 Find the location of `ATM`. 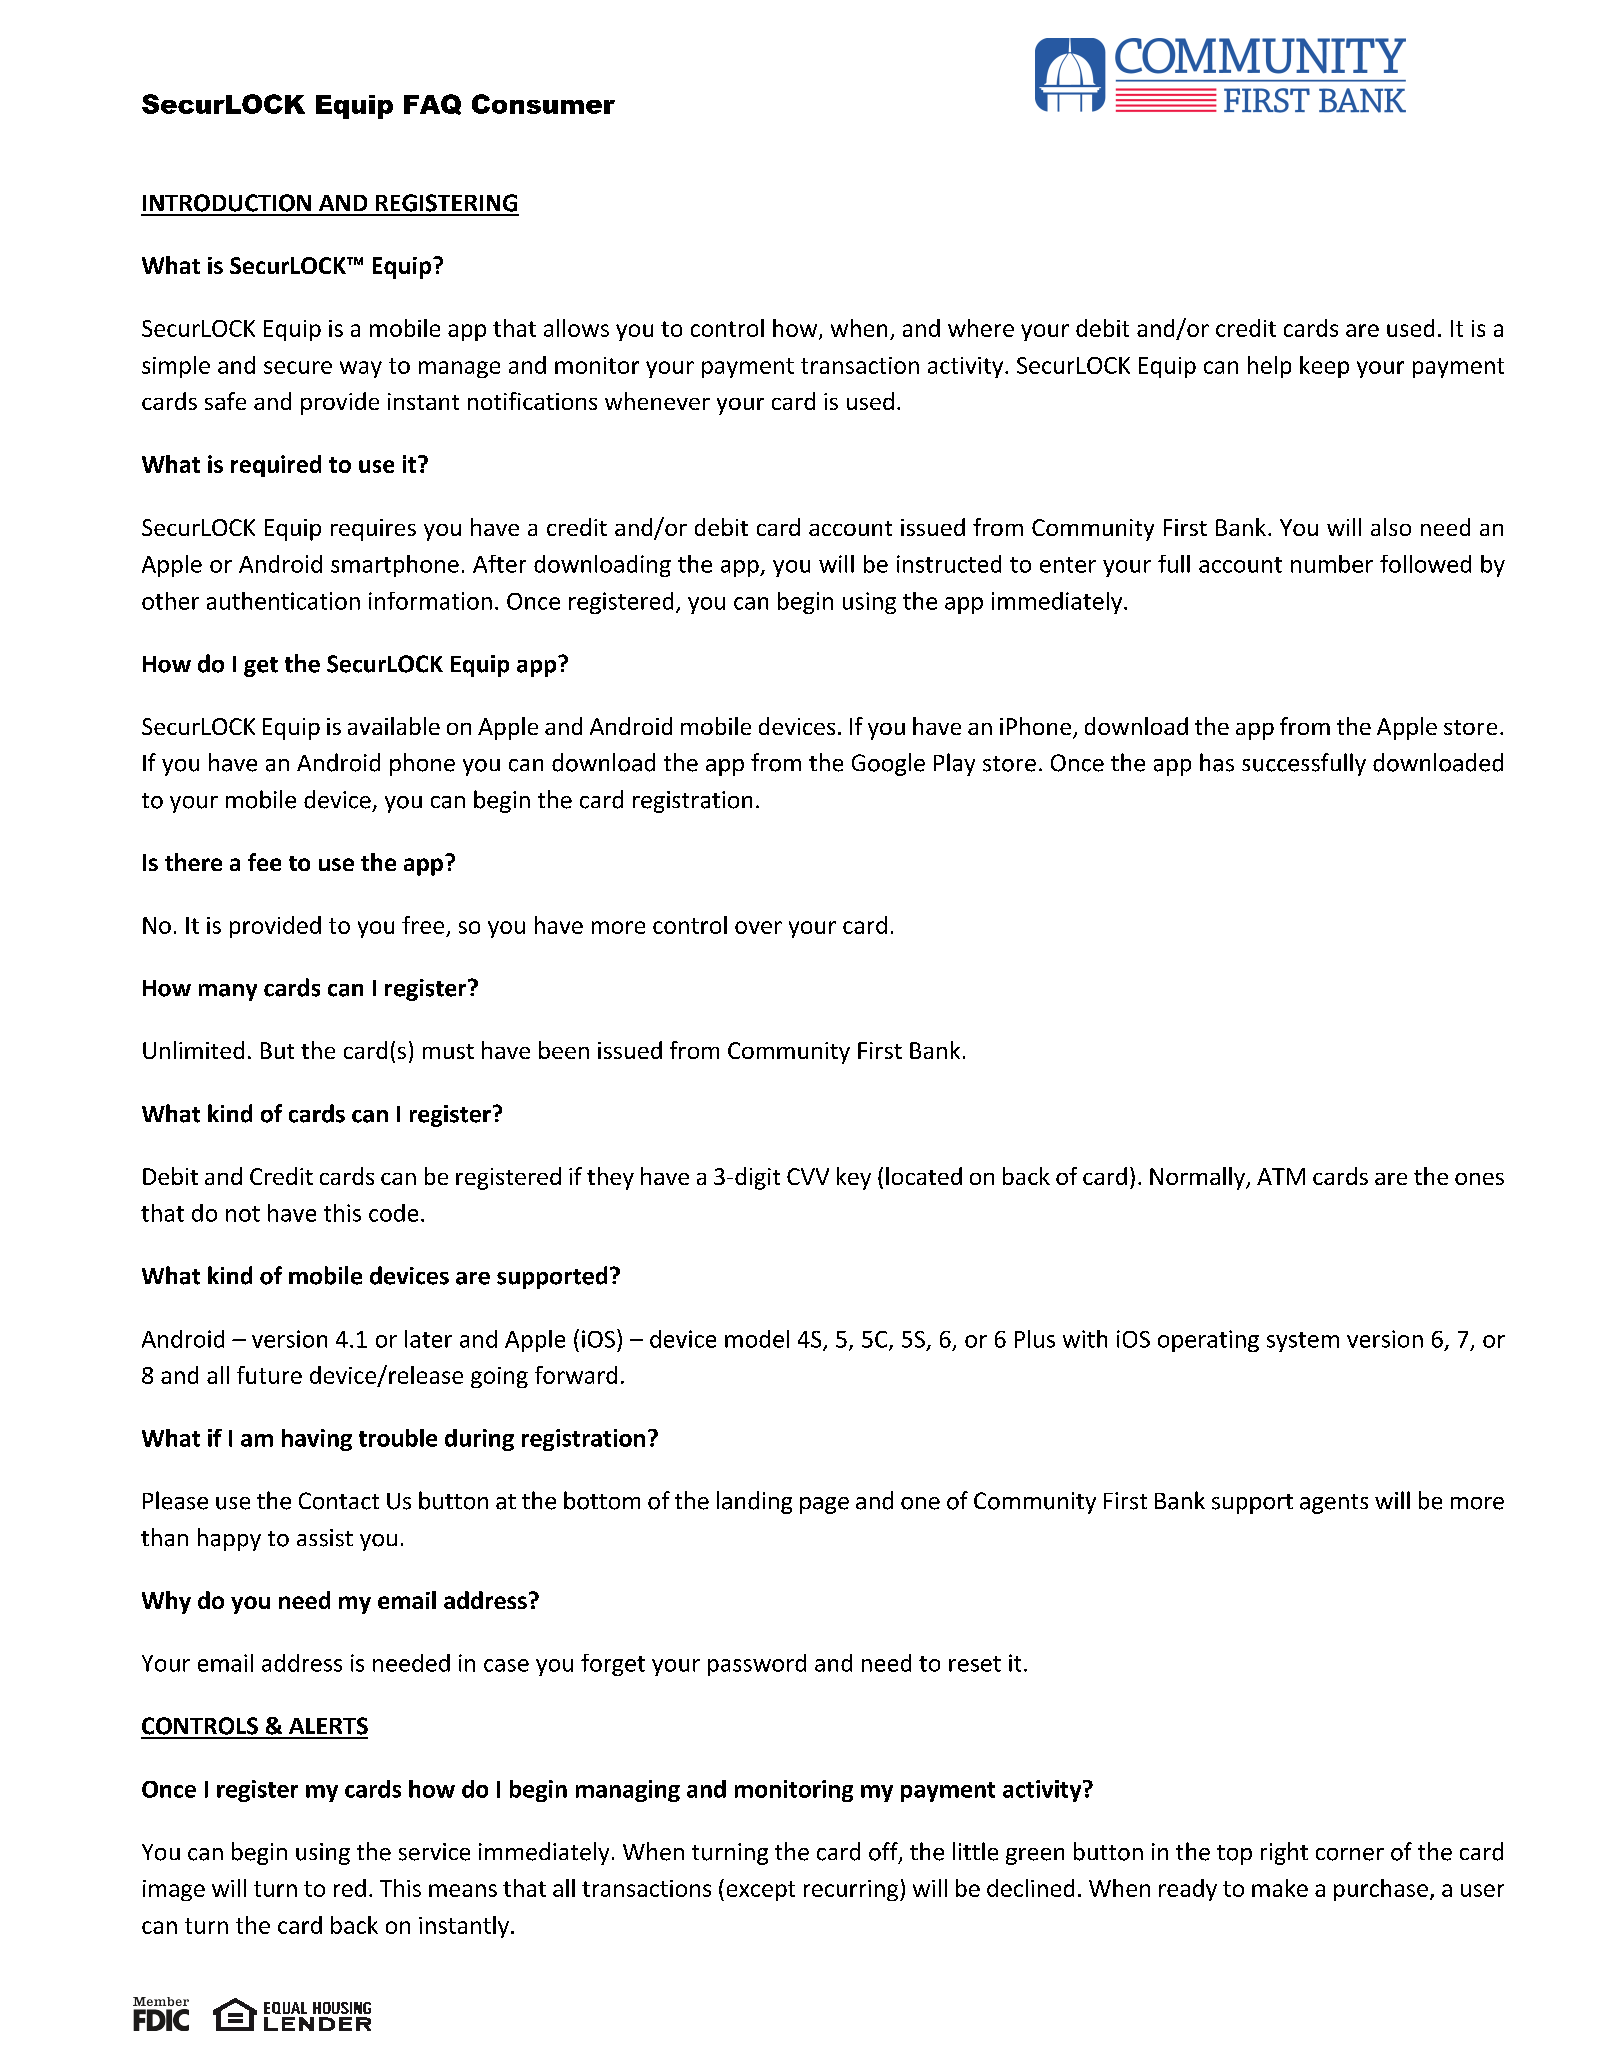

ATM is located at coordinates (1281, 1176).
